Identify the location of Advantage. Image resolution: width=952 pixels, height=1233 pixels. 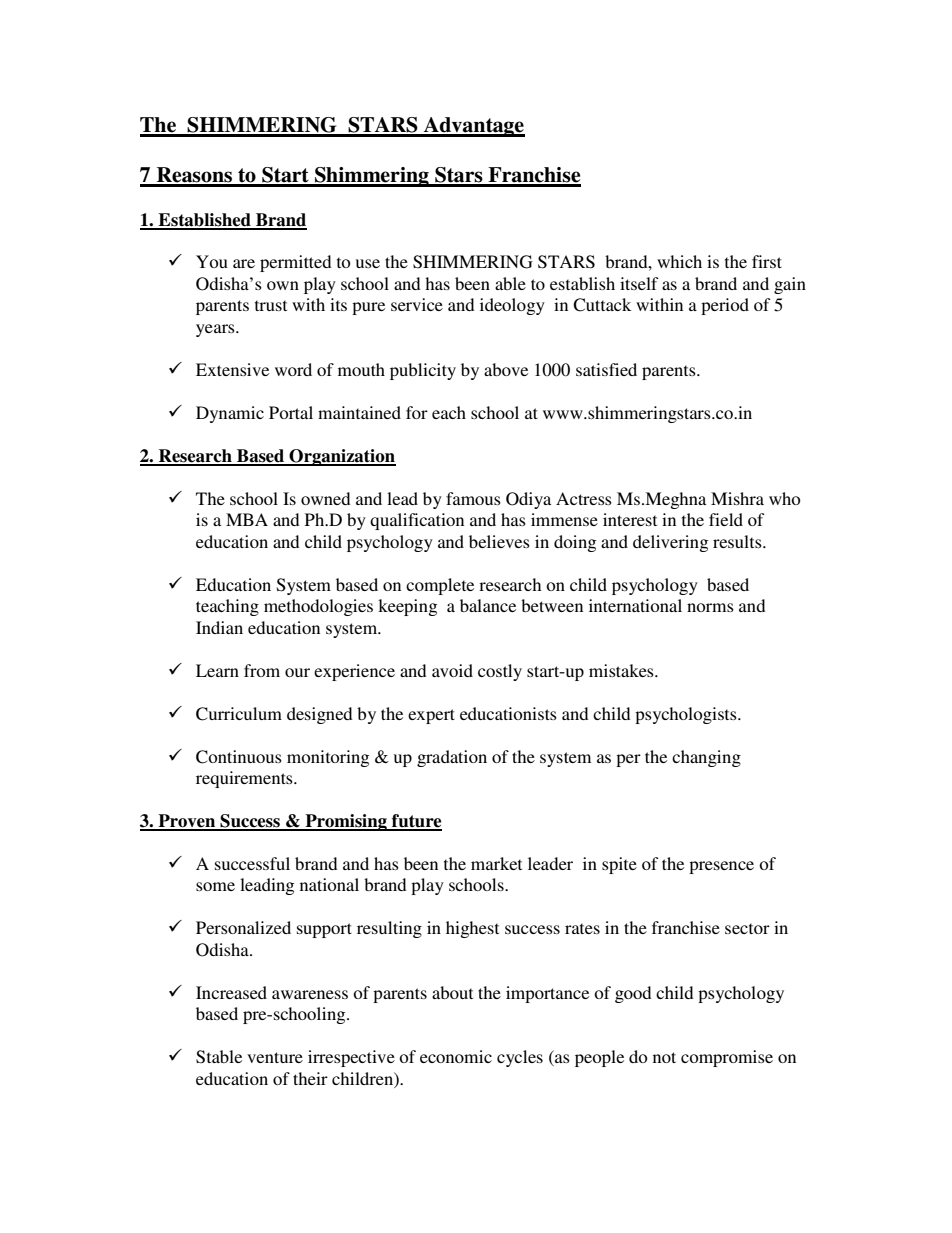
(473, 127).
